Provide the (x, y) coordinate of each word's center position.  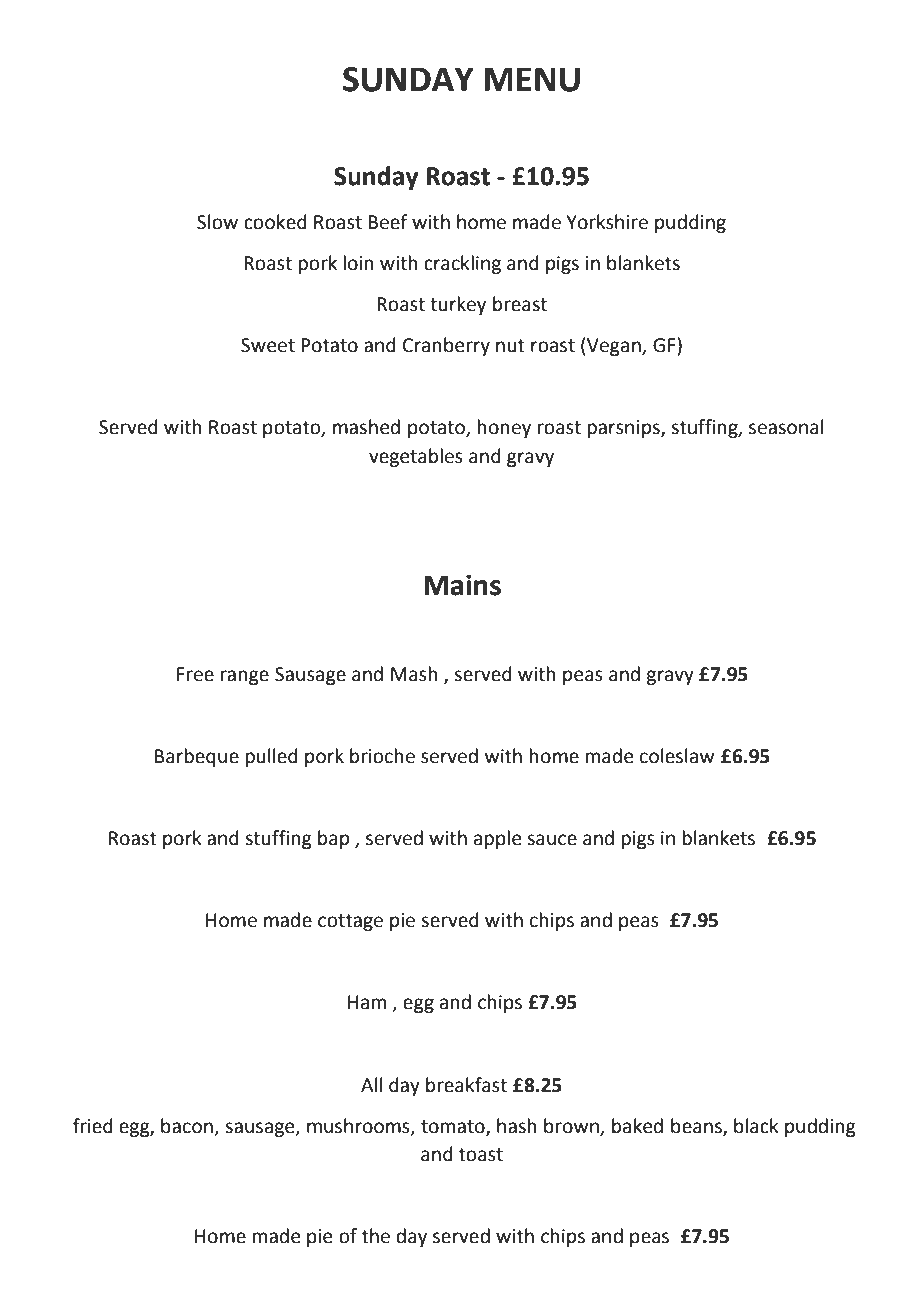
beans (697, 1126)
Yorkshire (607, 222)
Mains (462, 585)
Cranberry (446, 346)
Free (195, 674)
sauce (552, 840)
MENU (532, 79)
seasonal (786, 427)
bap (333, 839)
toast (481, 1155)
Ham (367, 1002)
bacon (187, 1126)
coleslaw (677, 756)
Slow (217, 222)
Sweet (268, 345)
